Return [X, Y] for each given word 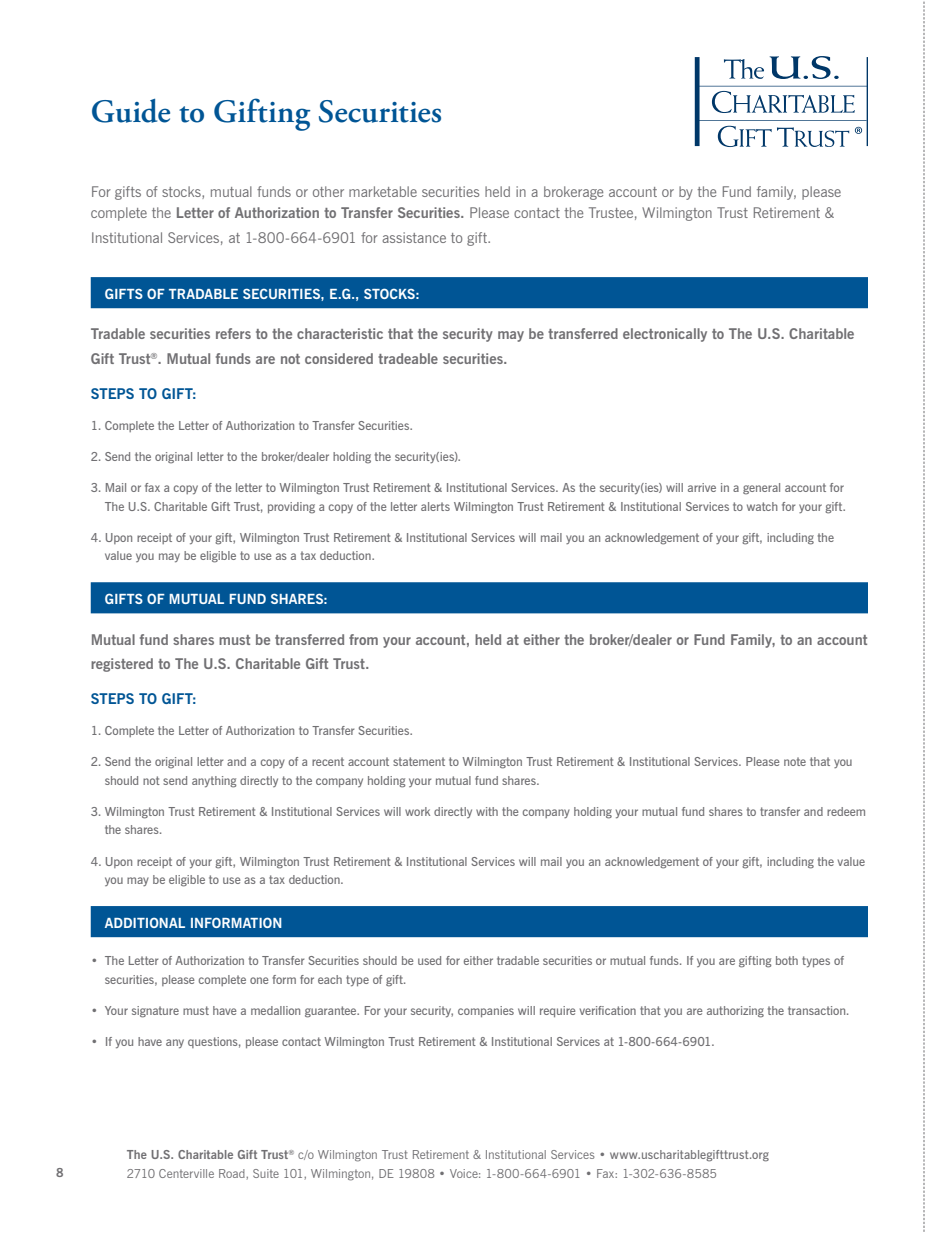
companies [486, 1011]
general [761, 489]
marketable [383, 191]
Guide [131, 111]
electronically [665, 335]
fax [152, 487]
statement [419, 761]
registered [122, 665]
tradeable [408, 358]
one [259, 980]
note [795, 761]
